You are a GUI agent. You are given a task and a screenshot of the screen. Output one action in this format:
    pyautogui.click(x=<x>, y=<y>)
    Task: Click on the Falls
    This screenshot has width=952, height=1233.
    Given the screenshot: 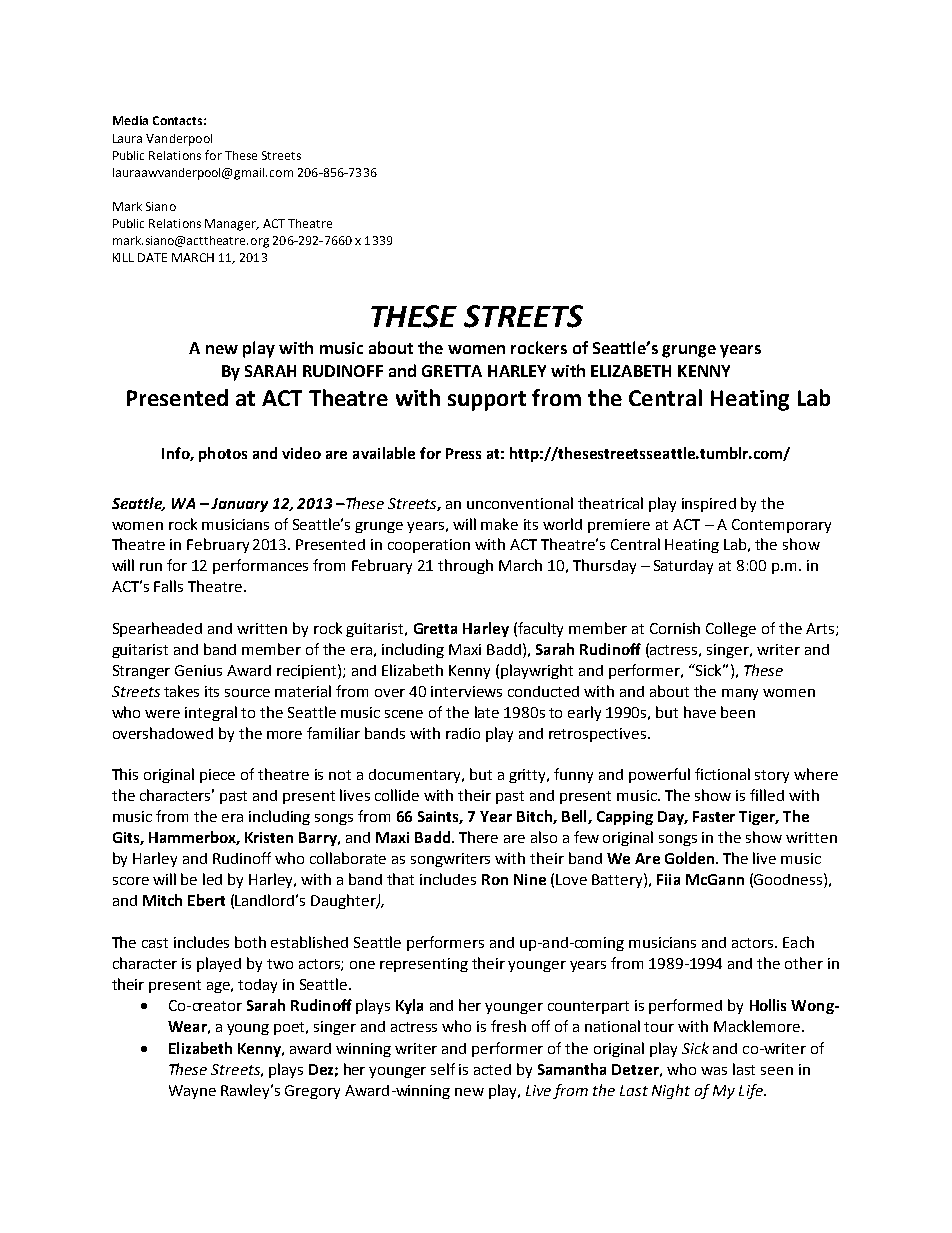 What is the action you would take?
    pyautogui.click(x=168, y=586)
